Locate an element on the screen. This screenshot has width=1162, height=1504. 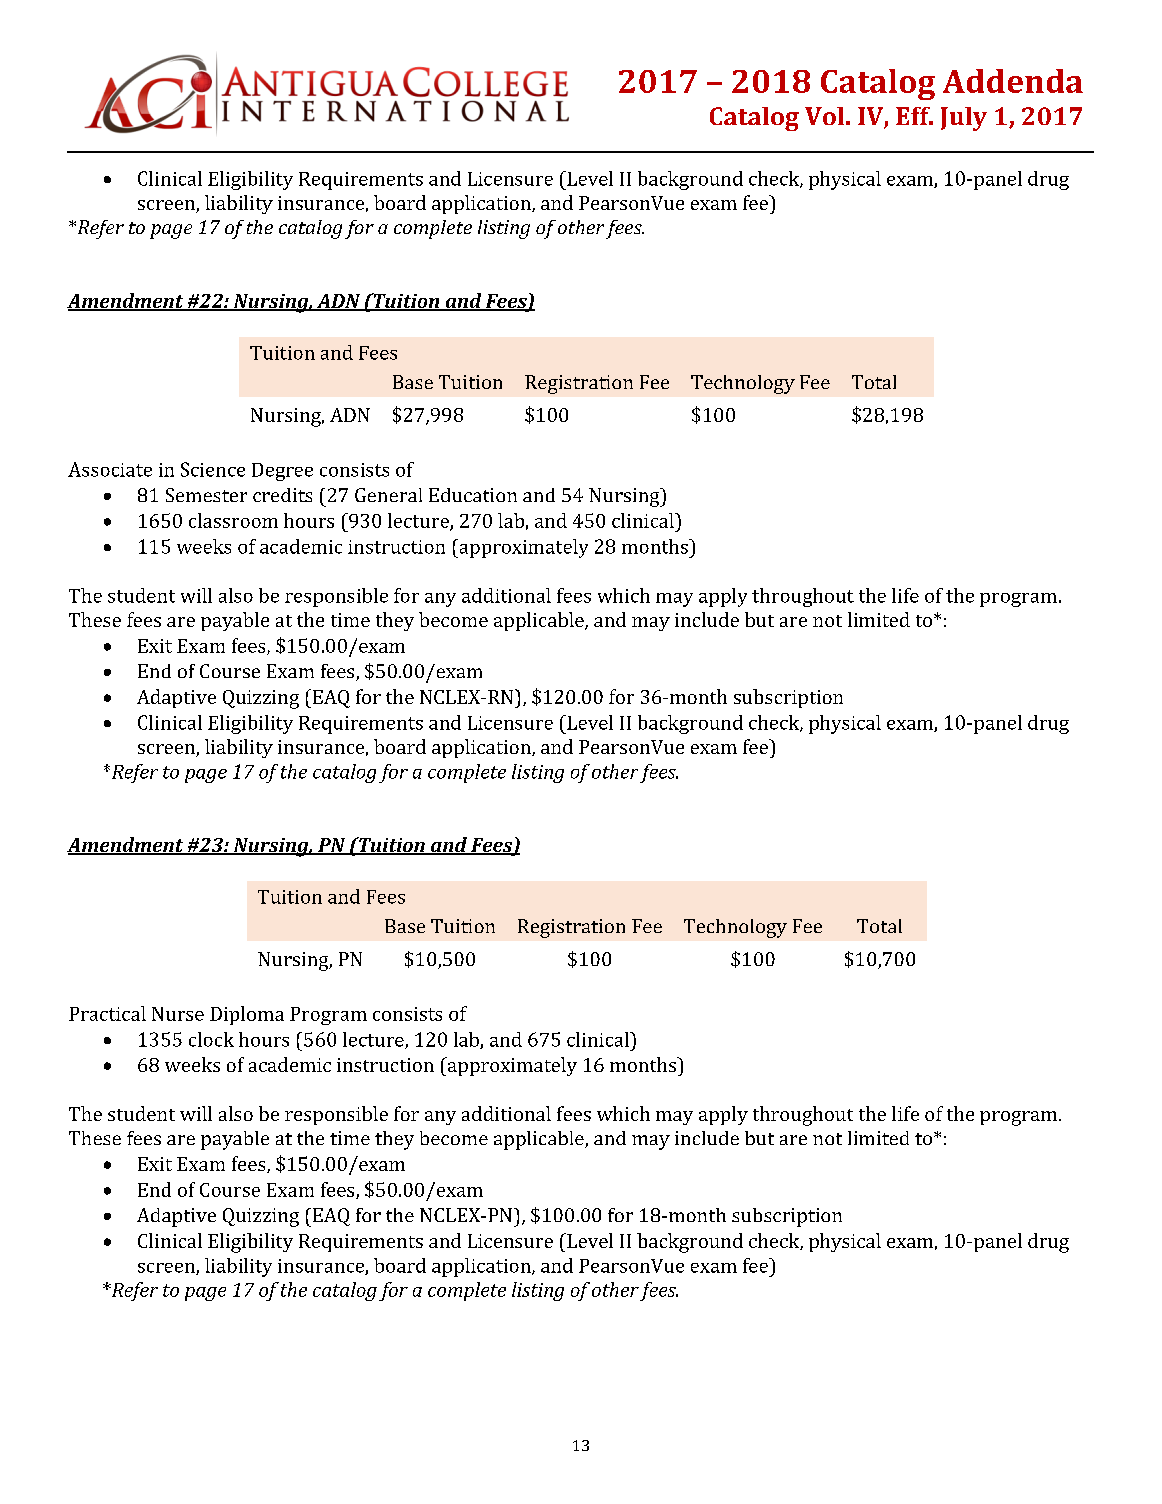
Nurse is located at coordinates (178, 1014).
